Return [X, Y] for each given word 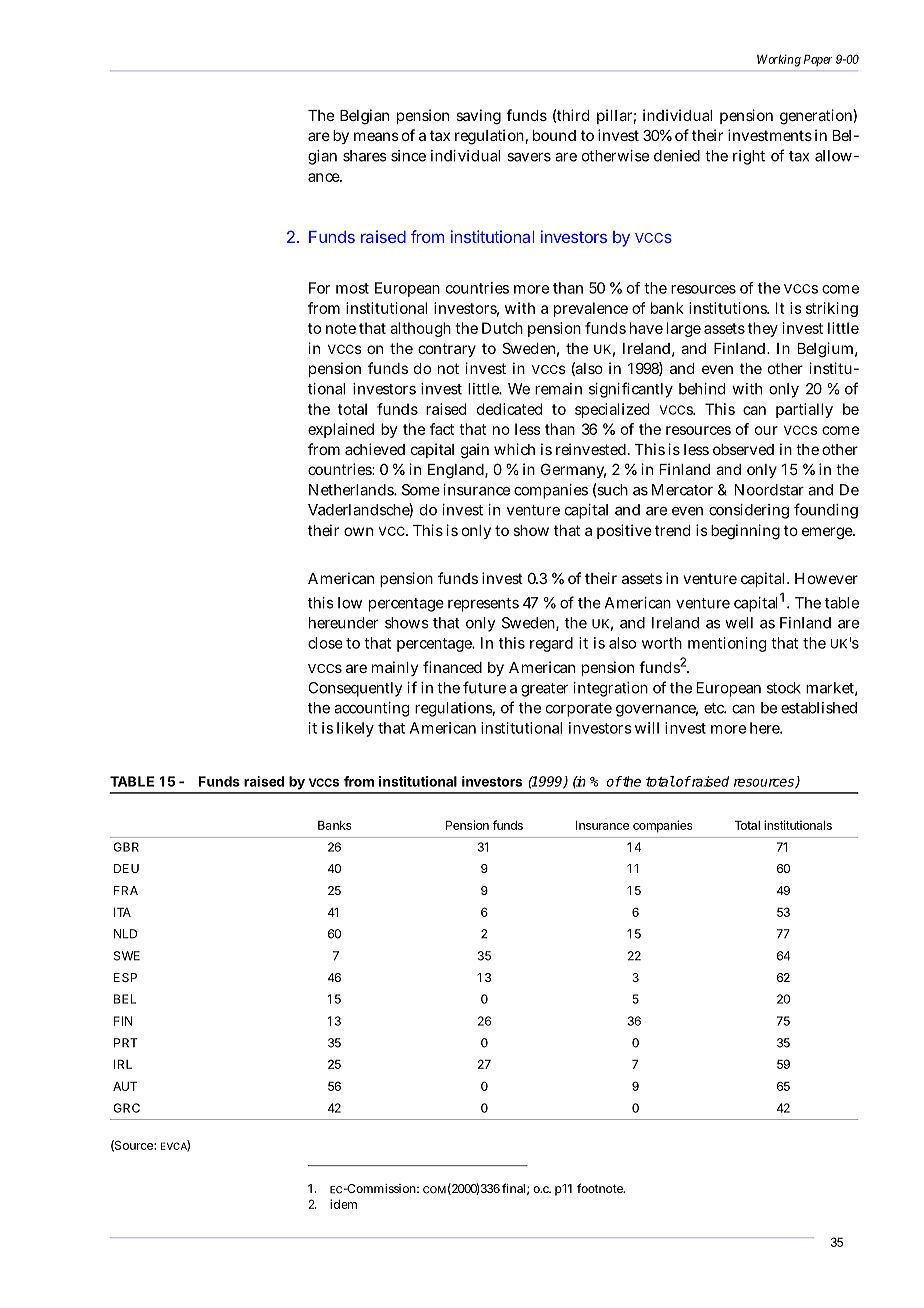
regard [551, 644]
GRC [126, 1108]
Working [779, 60]
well [739, 623]
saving [478, 117]
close [325, 643]
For [319, 288]
